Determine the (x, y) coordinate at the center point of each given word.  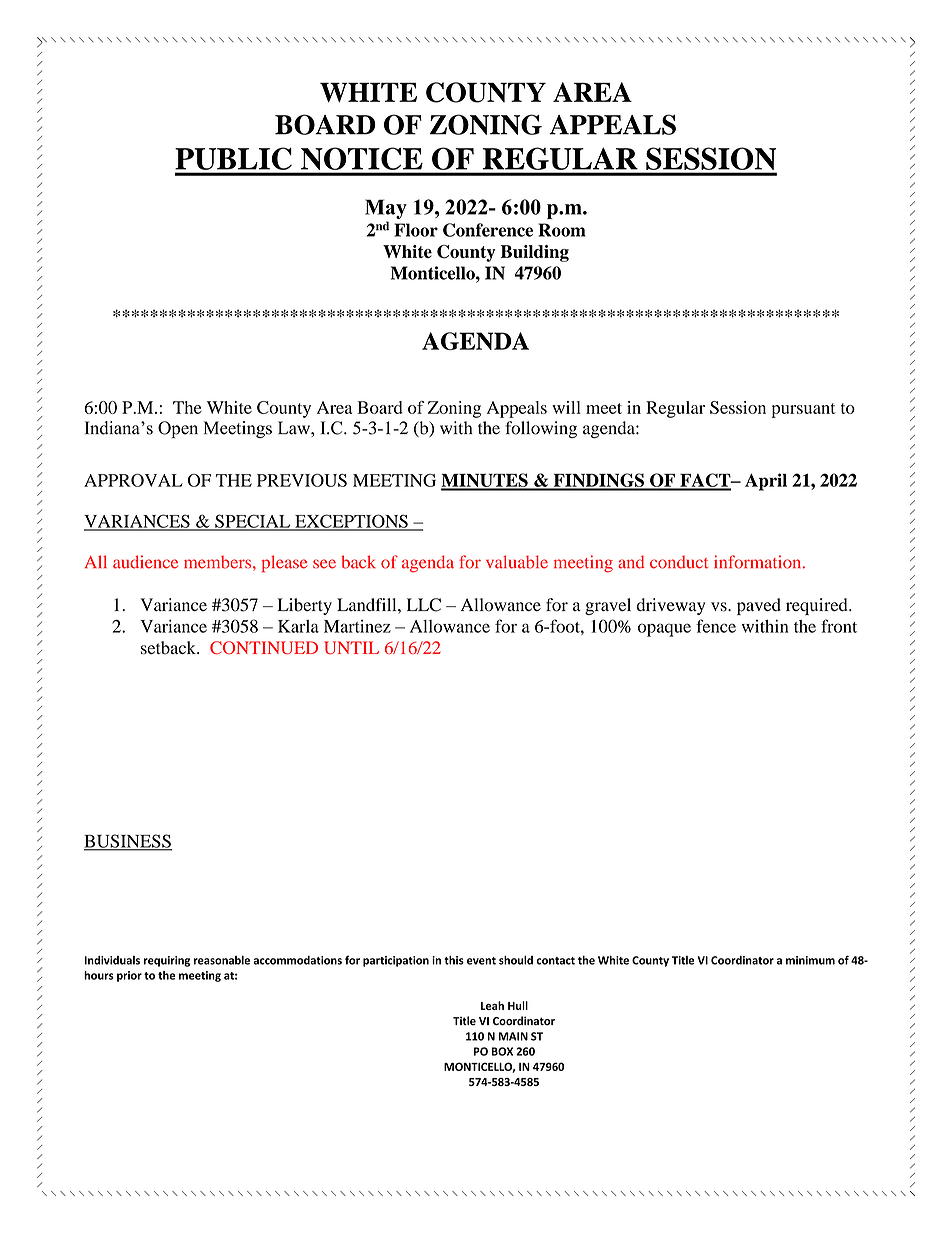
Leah (492, 1005)
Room (562, 230)
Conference (488, 230)
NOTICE (362, 159)
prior (129, 976)
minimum (810, 960)
